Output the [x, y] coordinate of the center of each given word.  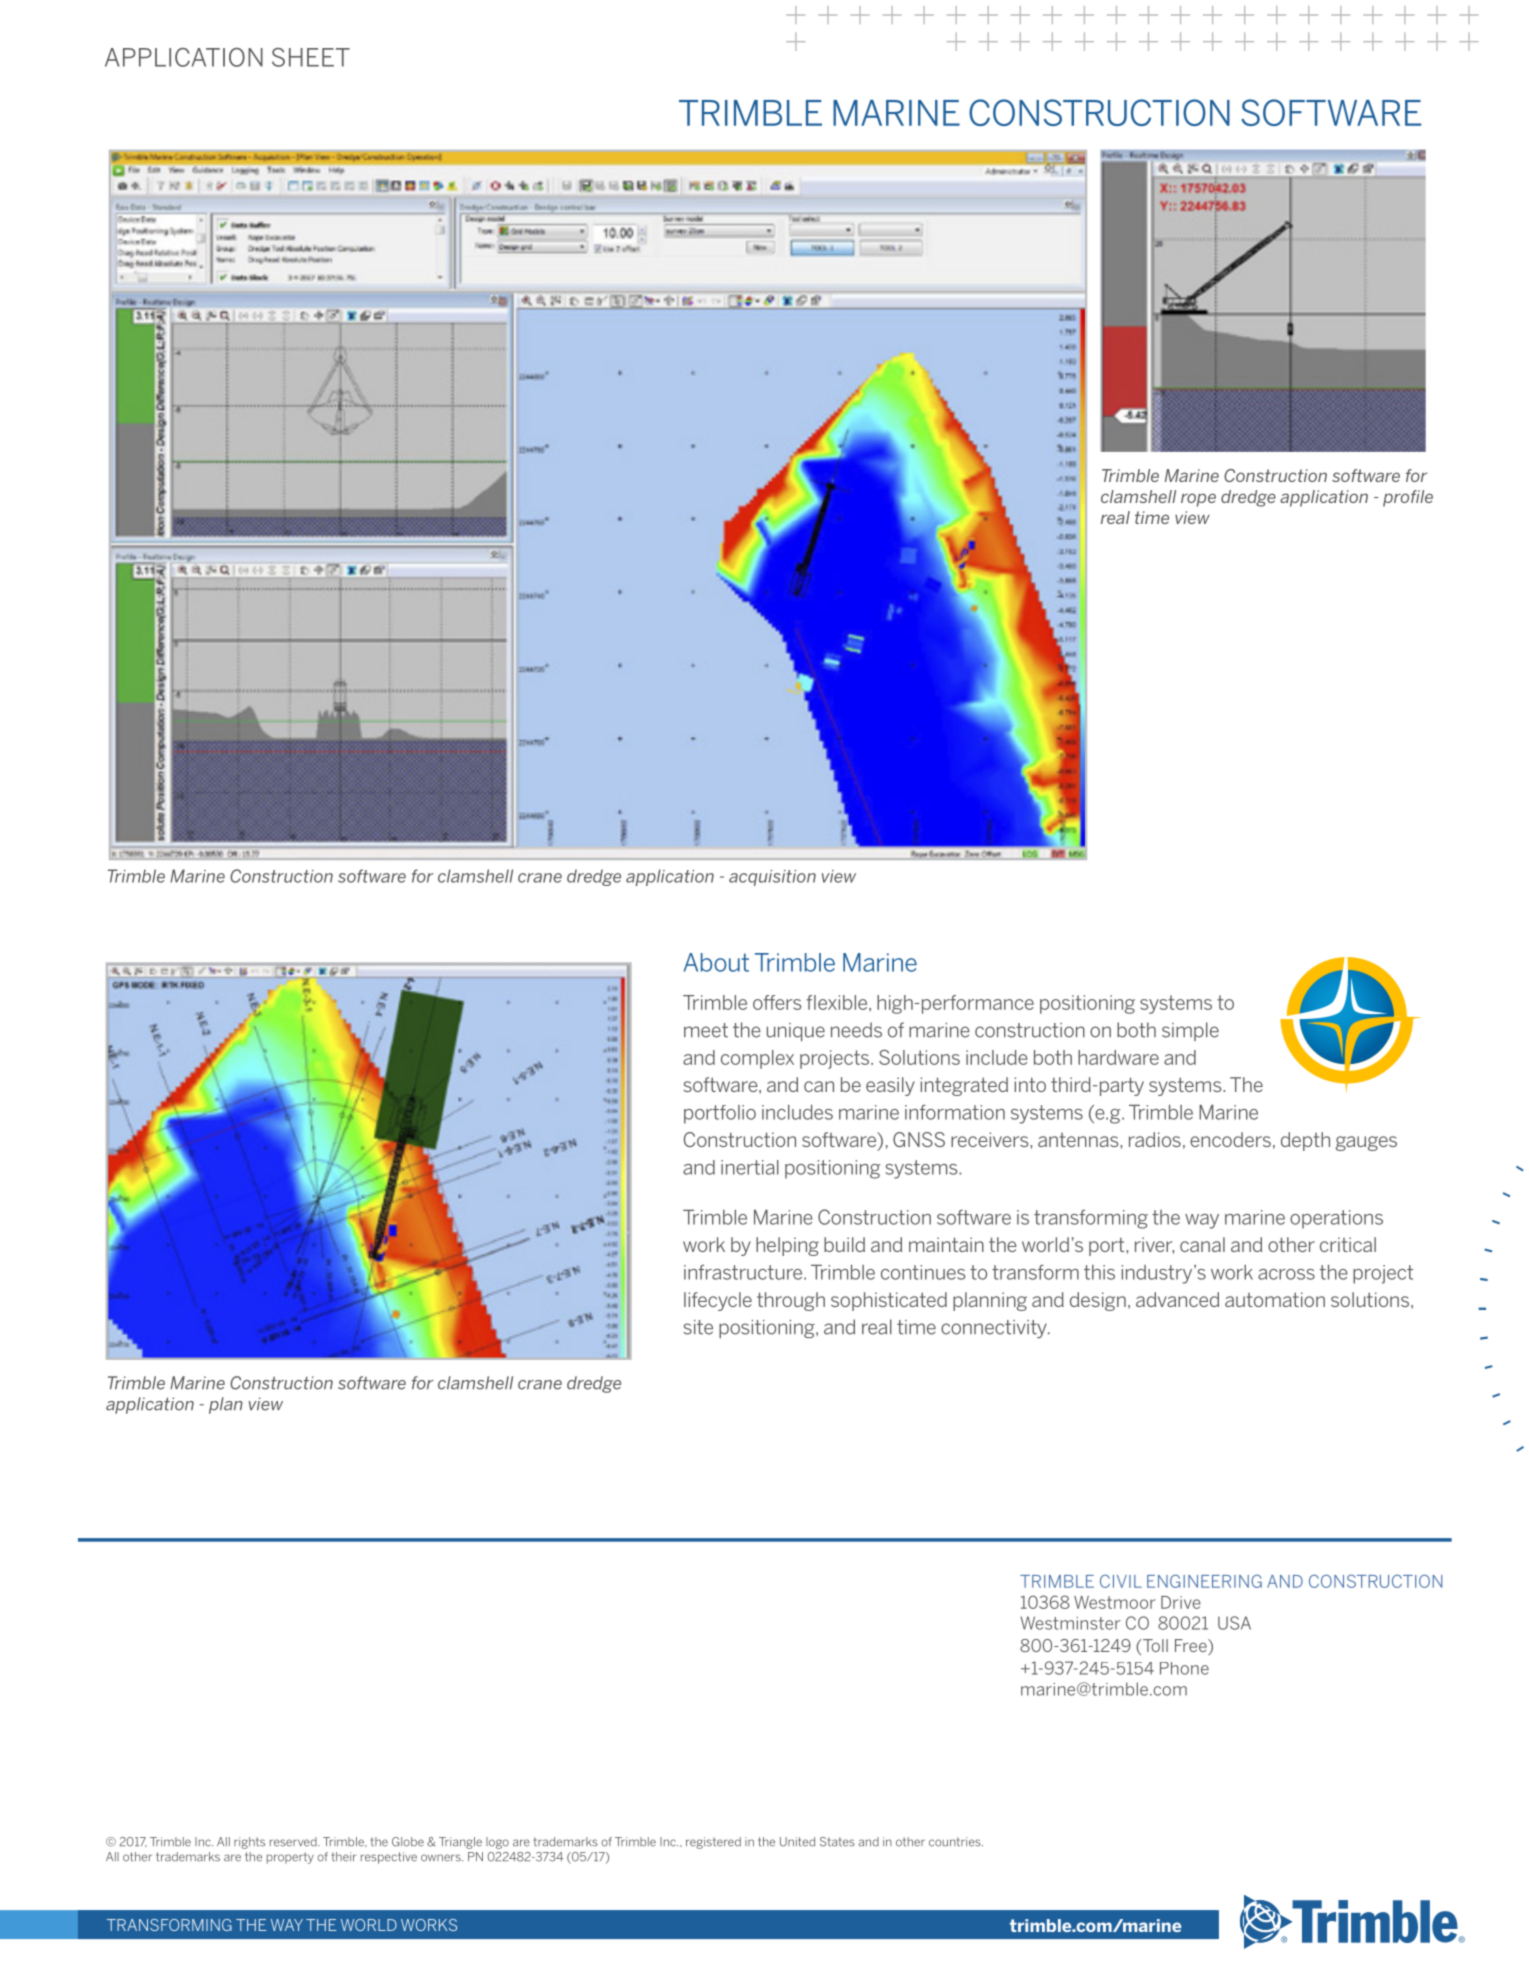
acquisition [772, 878]
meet [706, 1030]
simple [1190, 1031]
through [791, 1301]
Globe [408, 1842]
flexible [838, 1003]
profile [1408, 498]
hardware [1118, 1057]
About [716, 962]
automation [1275, 1299]
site [698, 1327]
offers [777, 1002]
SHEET [311, 57]
